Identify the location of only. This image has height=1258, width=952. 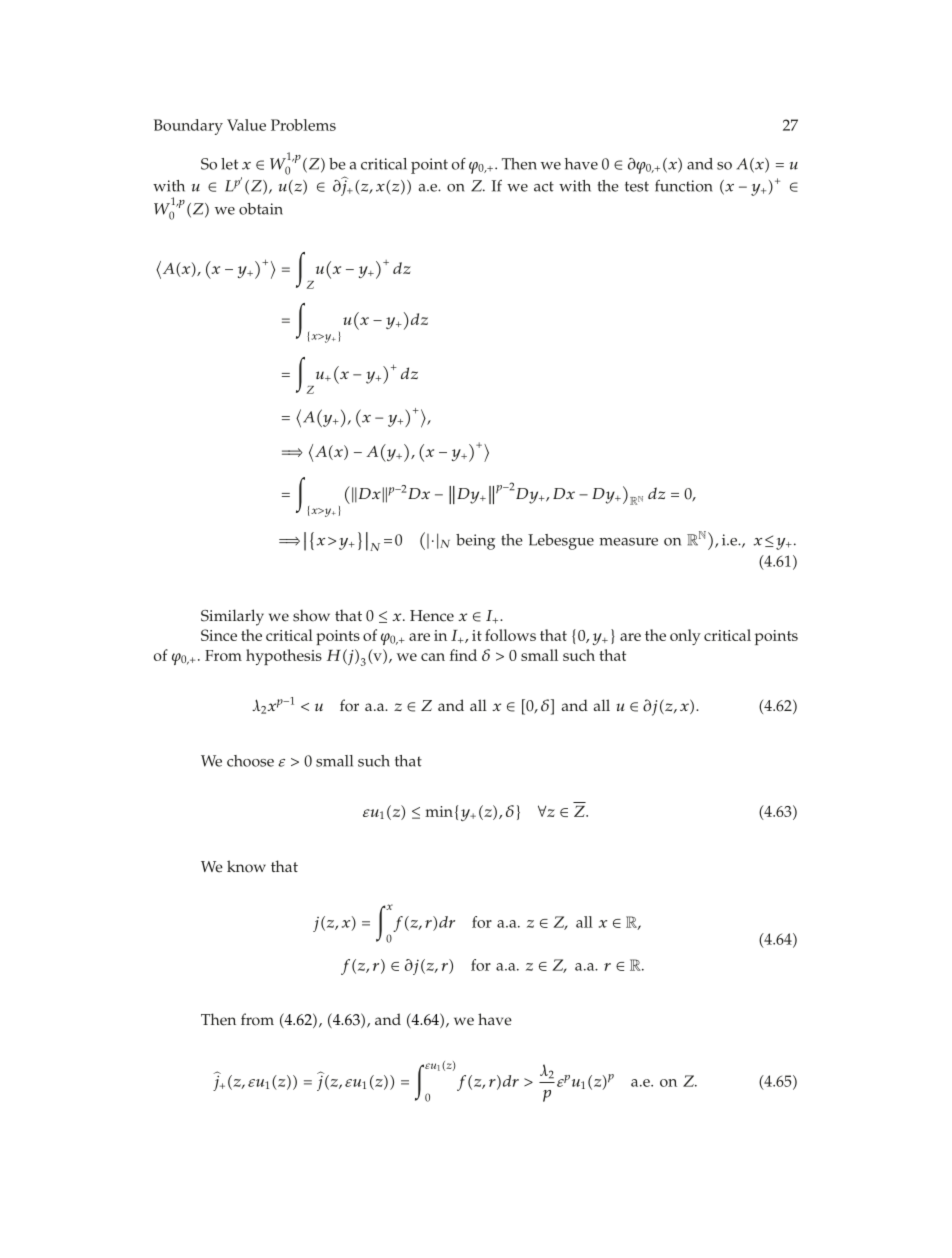
(685, 637).
